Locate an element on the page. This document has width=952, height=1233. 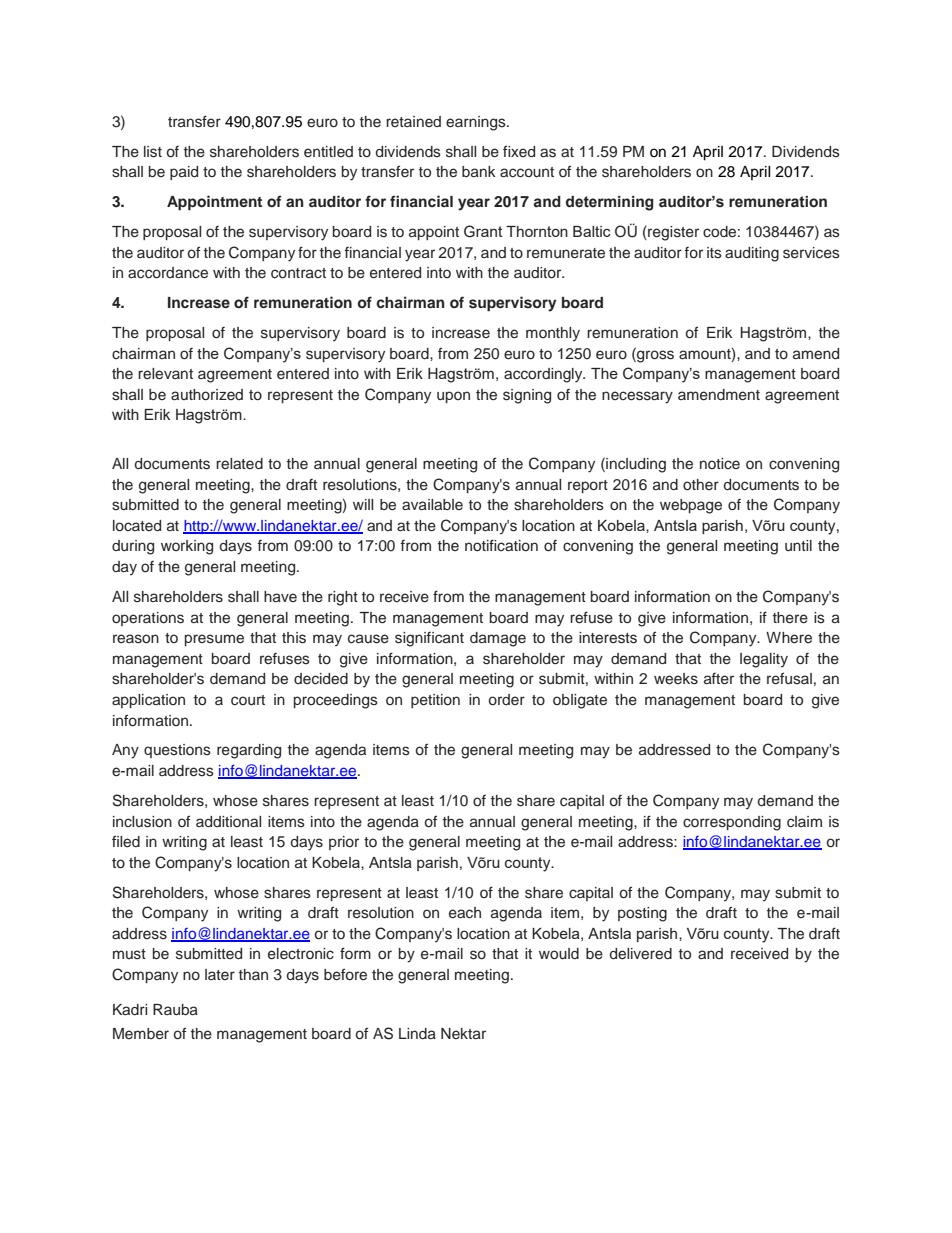
determining is located at coordinates (610, 203).
